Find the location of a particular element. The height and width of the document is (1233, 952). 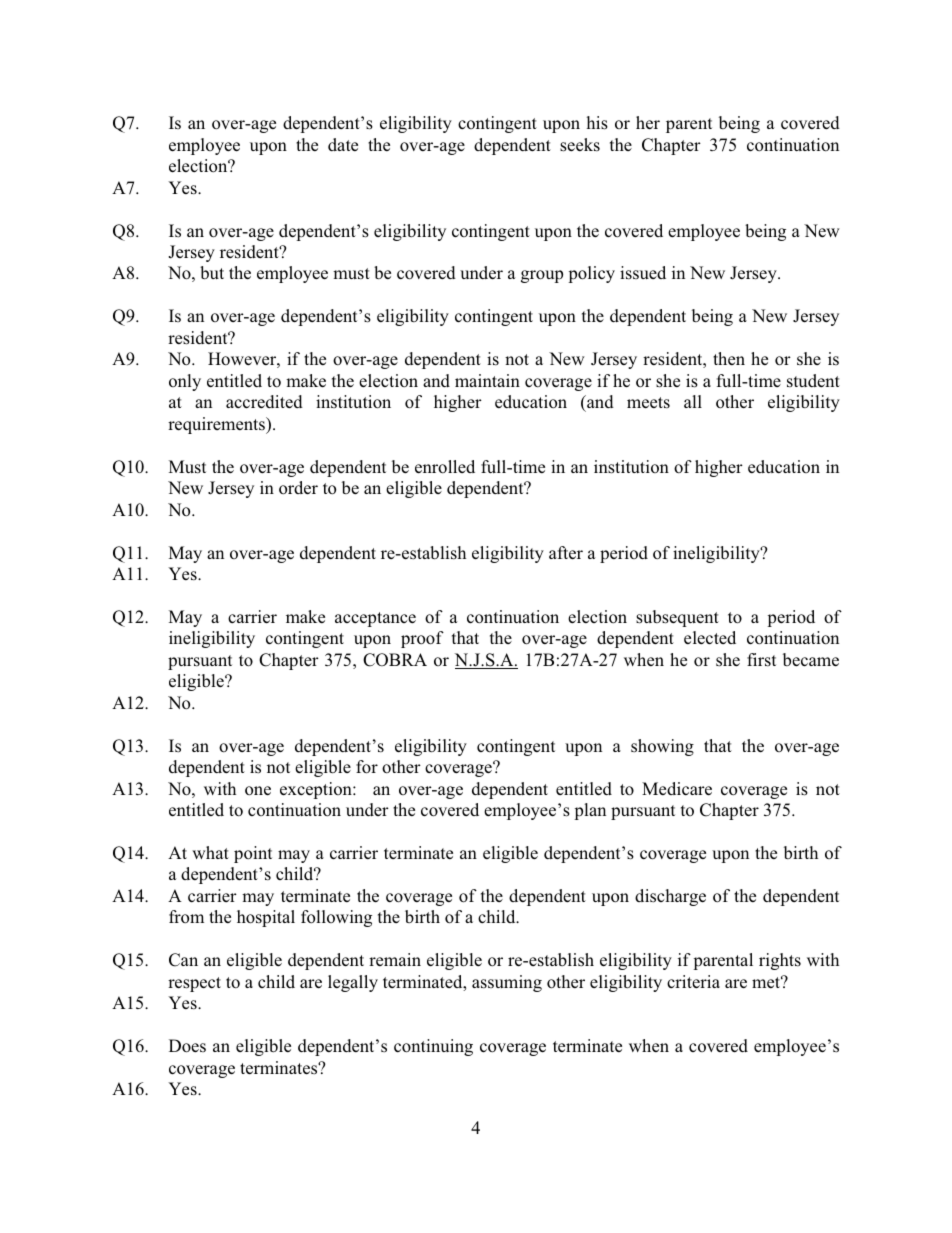

acceptance is located at coordinates (375, 619).
